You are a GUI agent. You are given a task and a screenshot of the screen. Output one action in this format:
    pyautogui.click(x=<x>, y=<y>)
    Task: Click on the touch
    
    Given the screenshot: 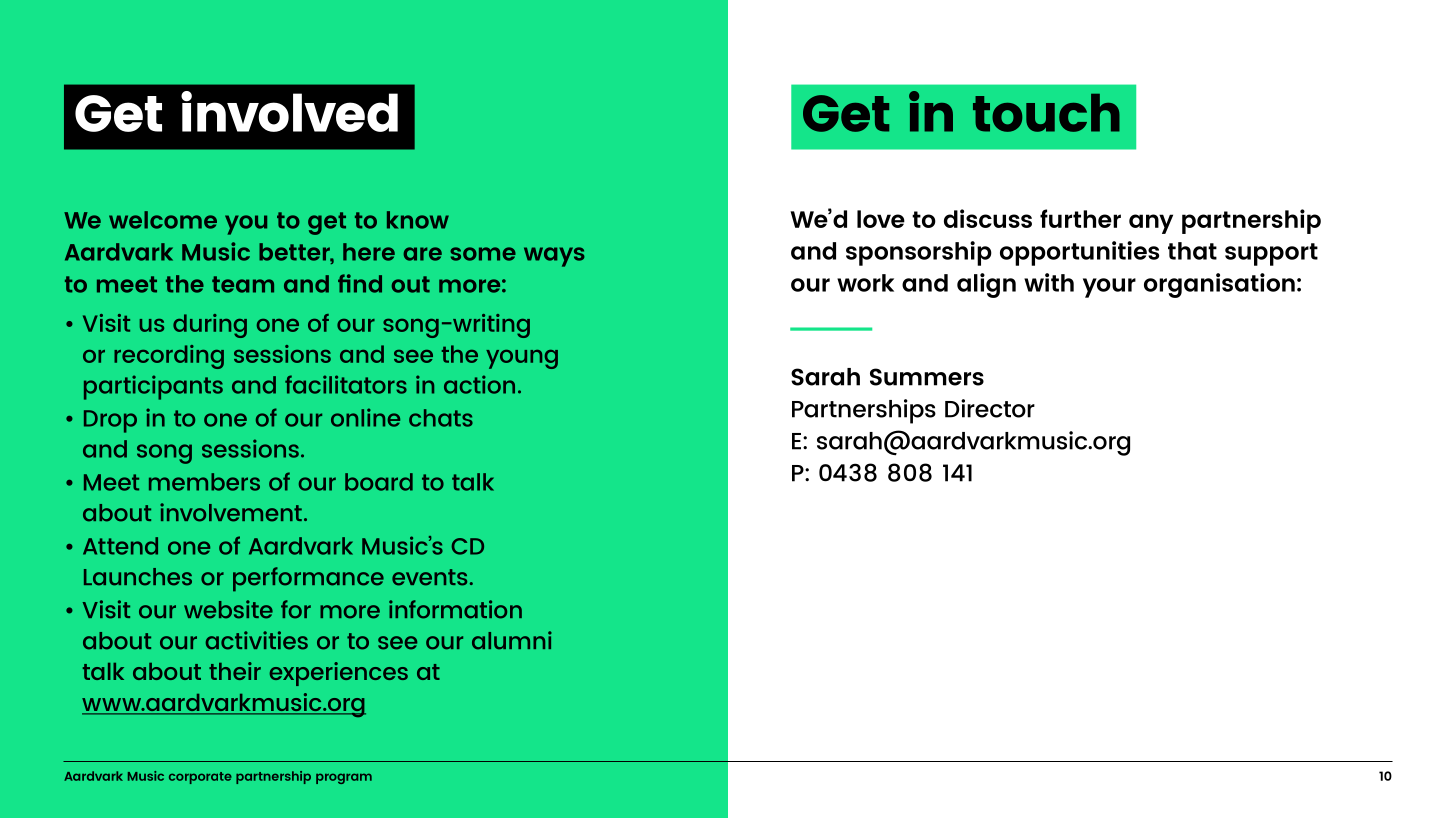 What is the action you would take?
    pyautogui.click(x=1046, y=113)
